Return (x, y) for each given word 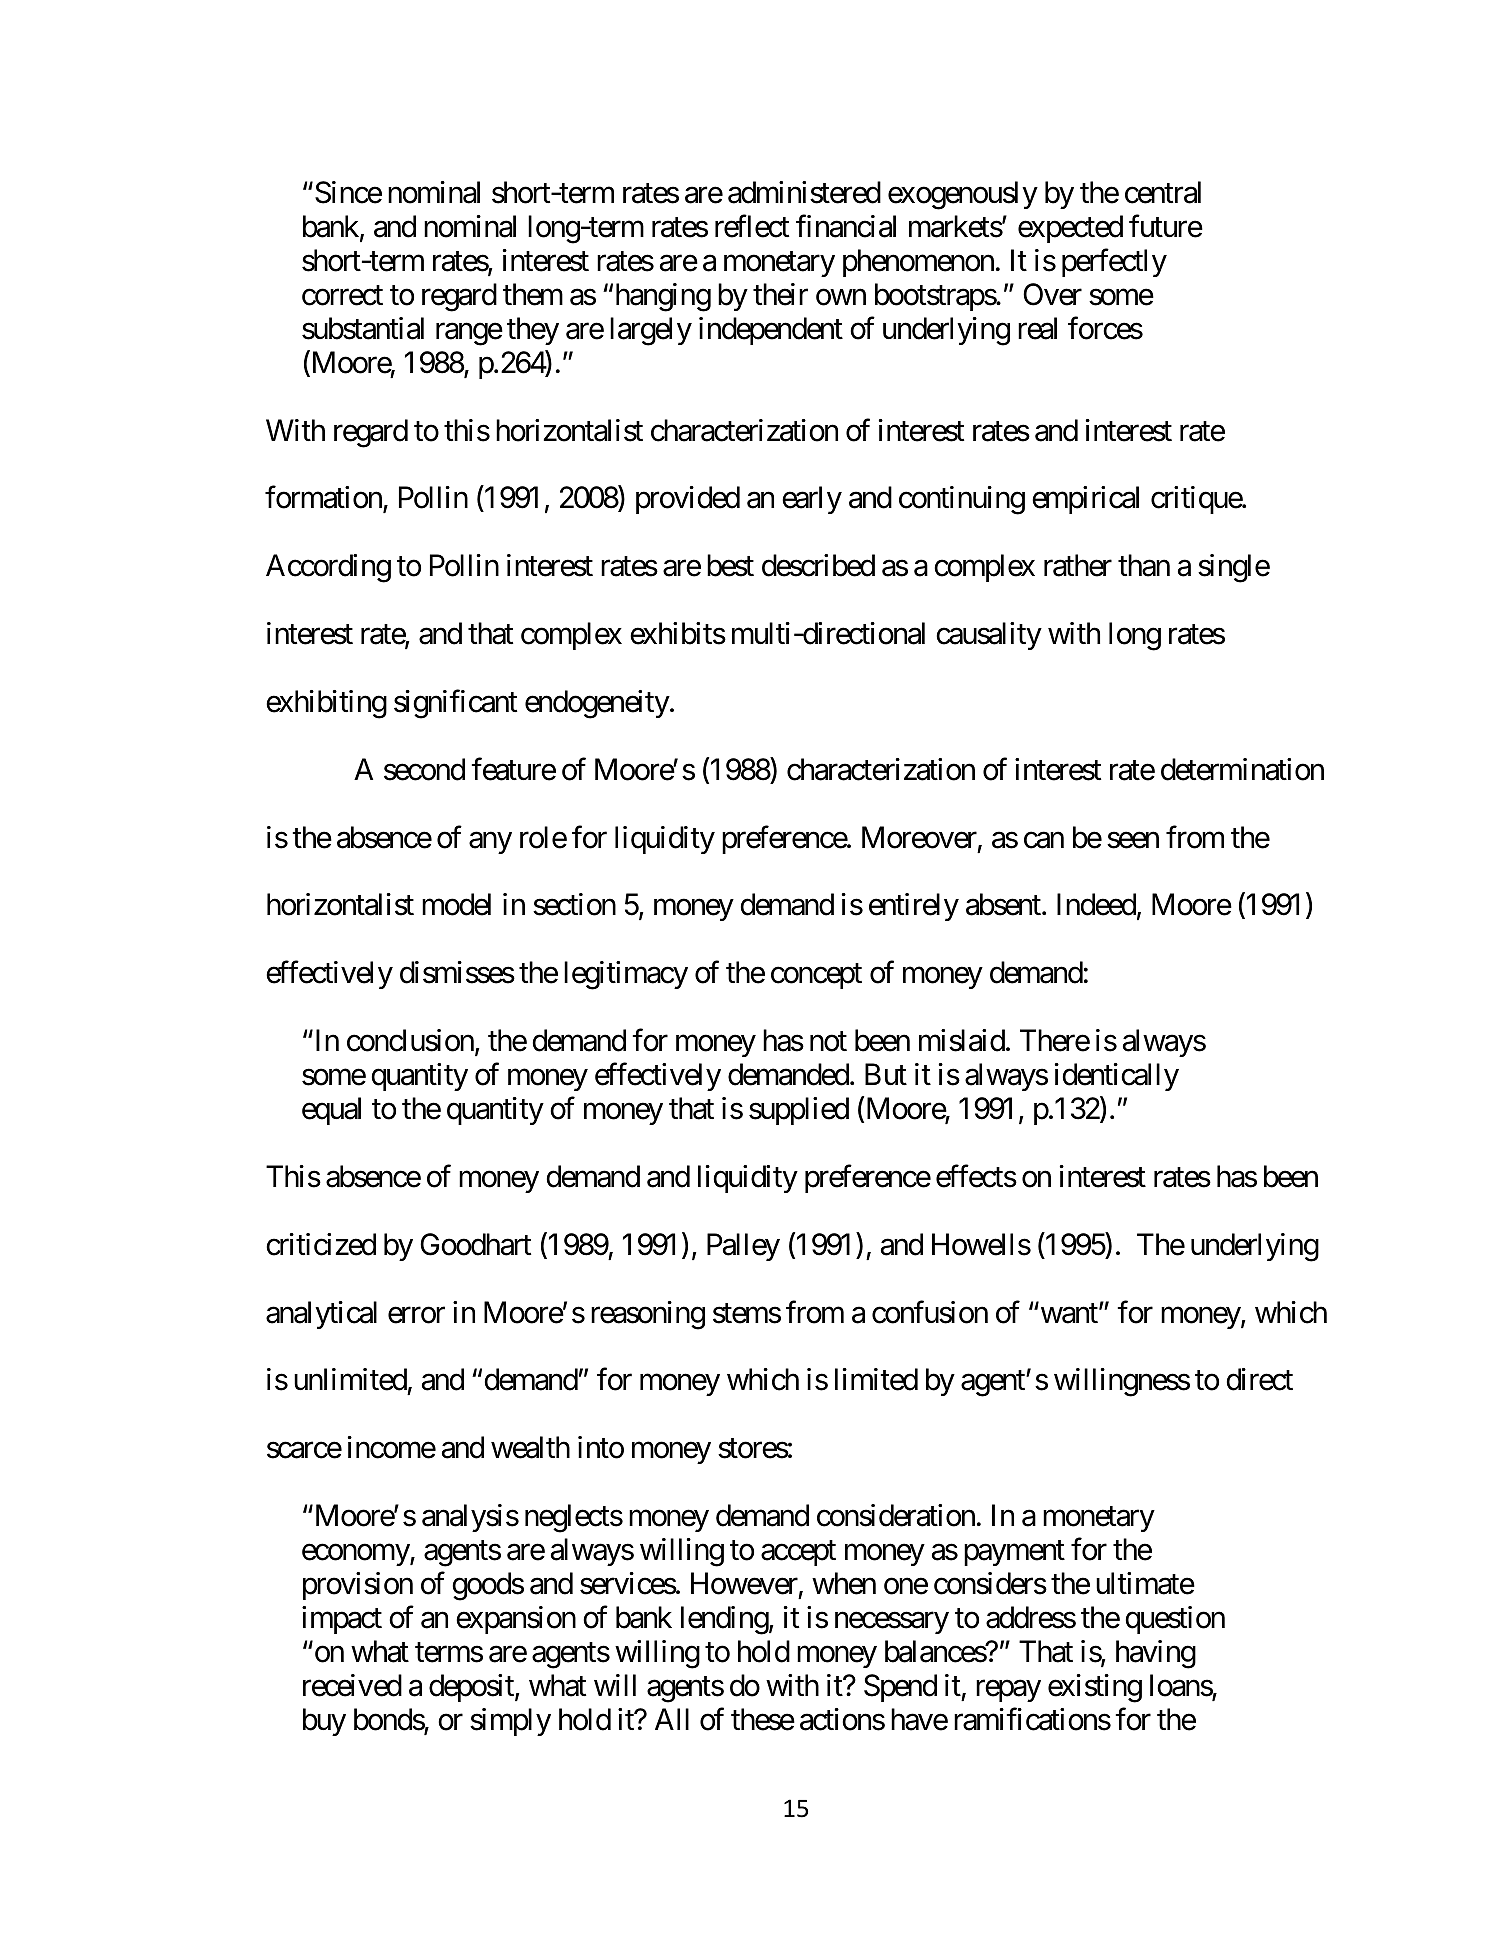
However (744, 1583)
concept (816, 976)
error (416, 1315)
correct (342, 296)
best (730, 565)
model (456, 904)
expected (1070, 229)
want (1069, 1314)
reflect (752, 226)
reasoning (648, 1315)
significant (455, 704)
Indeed (1096, 904)
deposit (472, 1688)
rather (1078, 565)
